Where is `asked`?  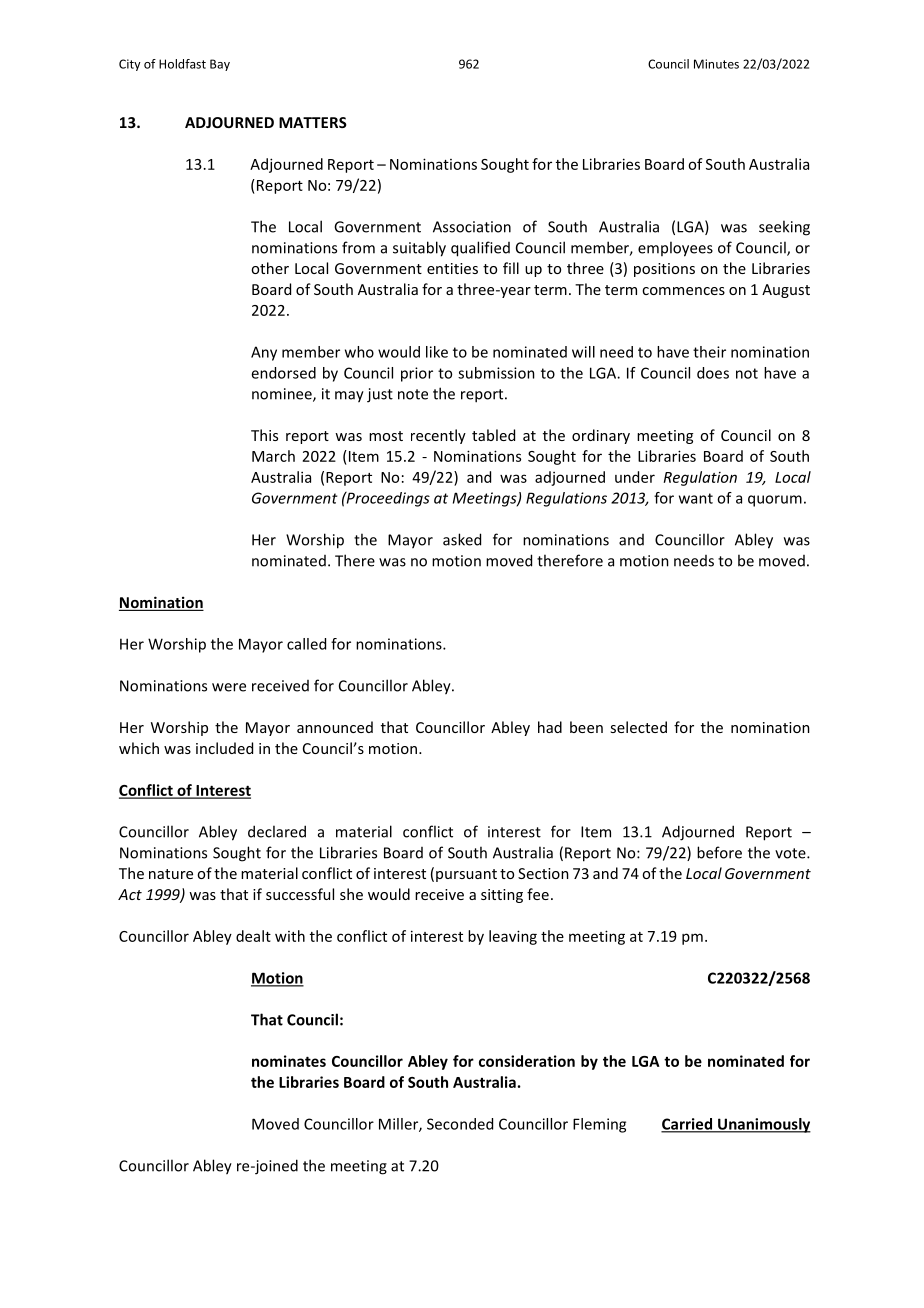 asked is located at coordinates (462, 539).
